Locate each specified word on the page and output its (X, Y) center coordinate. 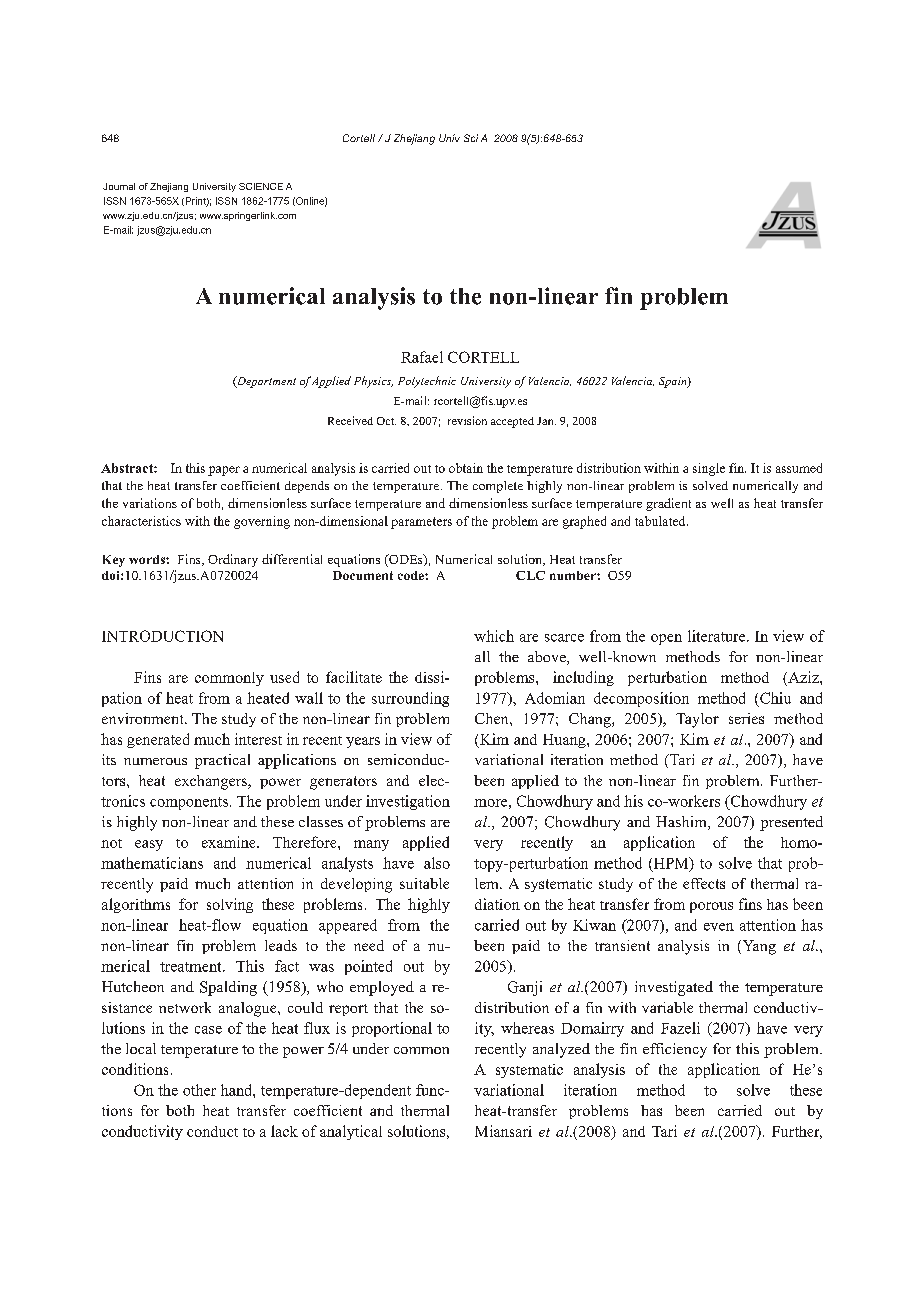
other (199, 1090)
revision (467, 420)
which (494, 636)
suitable (424, 883)
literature (718, 636)
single (709, 469)
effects (704, 883)
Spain (674, 382)
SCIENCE (261, 186)
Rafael (422, 357)
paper (224, 471)
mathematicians (152, 863)
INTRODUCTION (162, 636)
